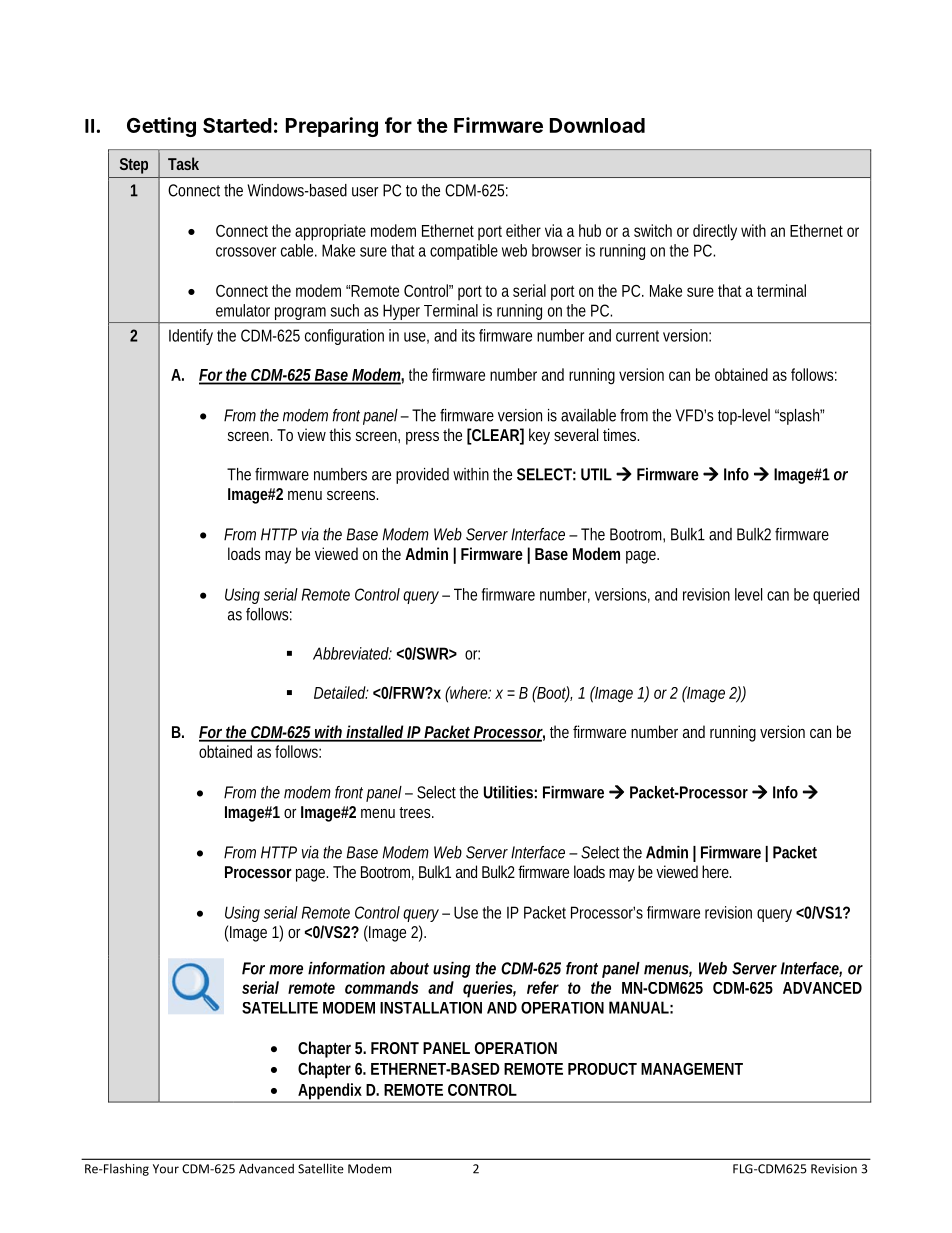 The height and width of the page is (1233, 952). Describe the element at coordinates (340, 434) in the page. I see `this` at that location.
